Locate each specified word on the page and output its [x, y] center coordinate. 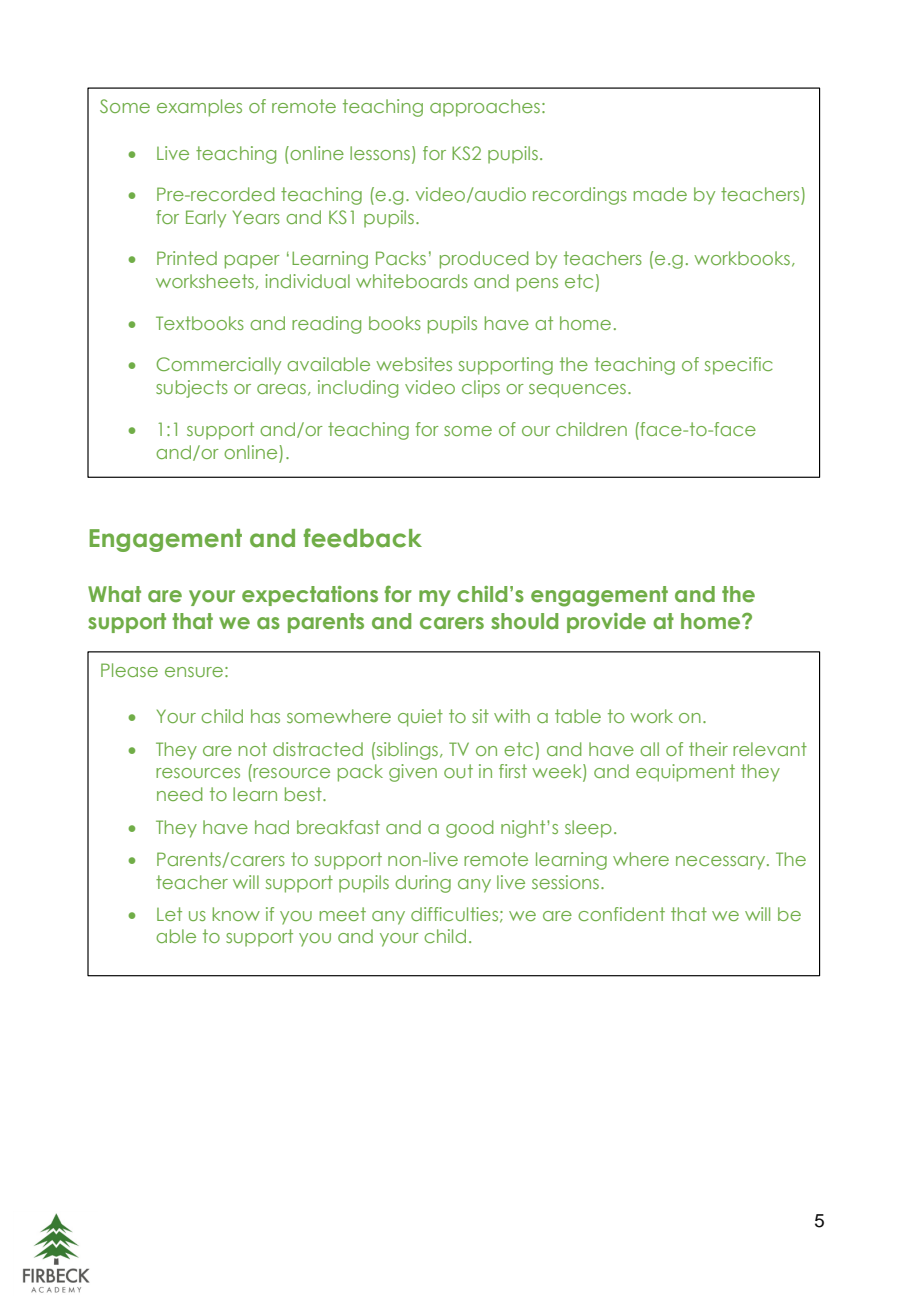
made [660, 194]
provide [606, 623]
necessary [722, 863]
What [114, 594]
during [423, 884]
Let [169, 914]
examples [199, 108]
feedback [363, 538]
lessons [380, 153]
